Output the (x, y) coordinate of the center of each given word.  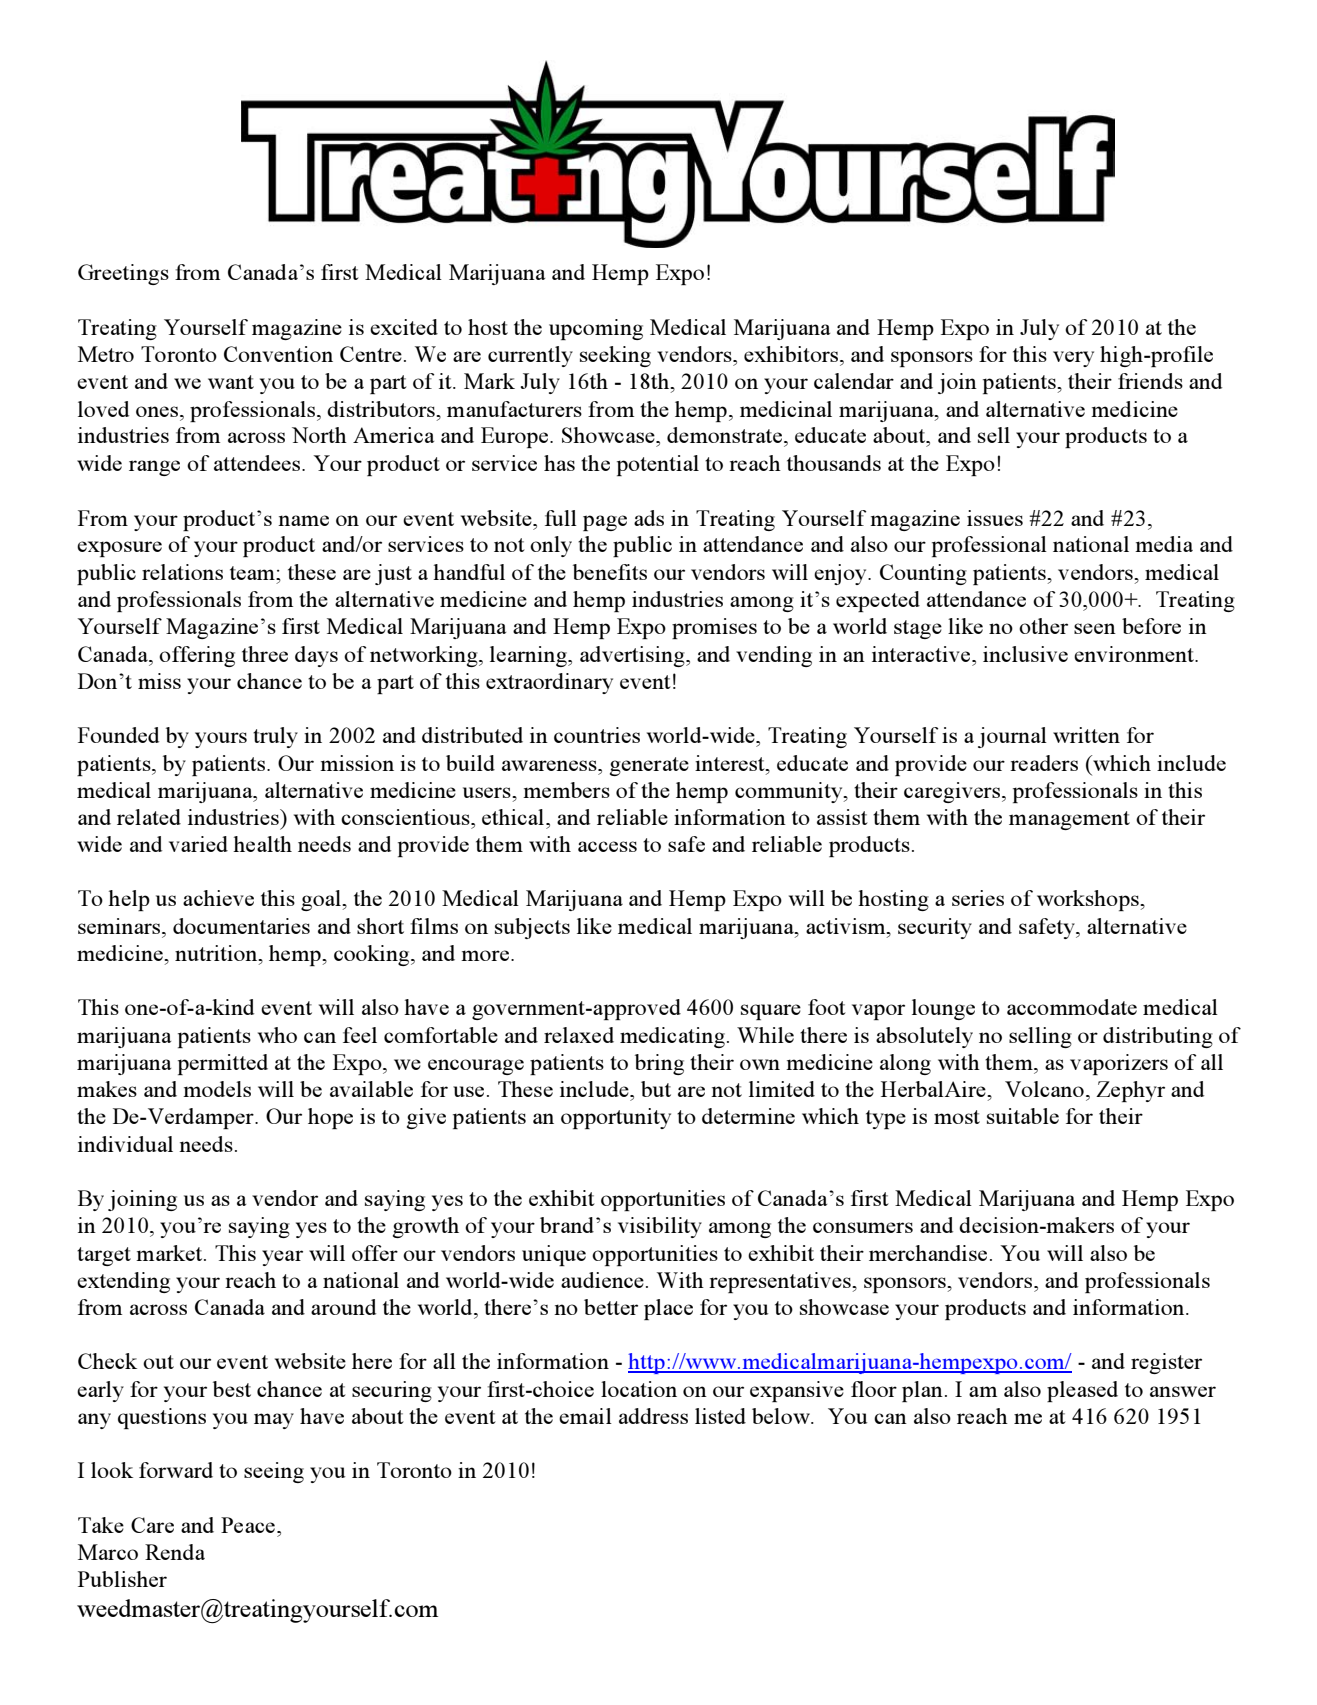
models (217, 1089)
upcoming (596, 329)
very (1073, 359)
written (1086, 735)
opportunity (616, 1118)
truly (275, 737)
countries (597, 735)
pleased (1082, 1391)
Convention (278, 354)
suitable (1023, 1116)
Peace (248, 1525)
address (653, 1416)
